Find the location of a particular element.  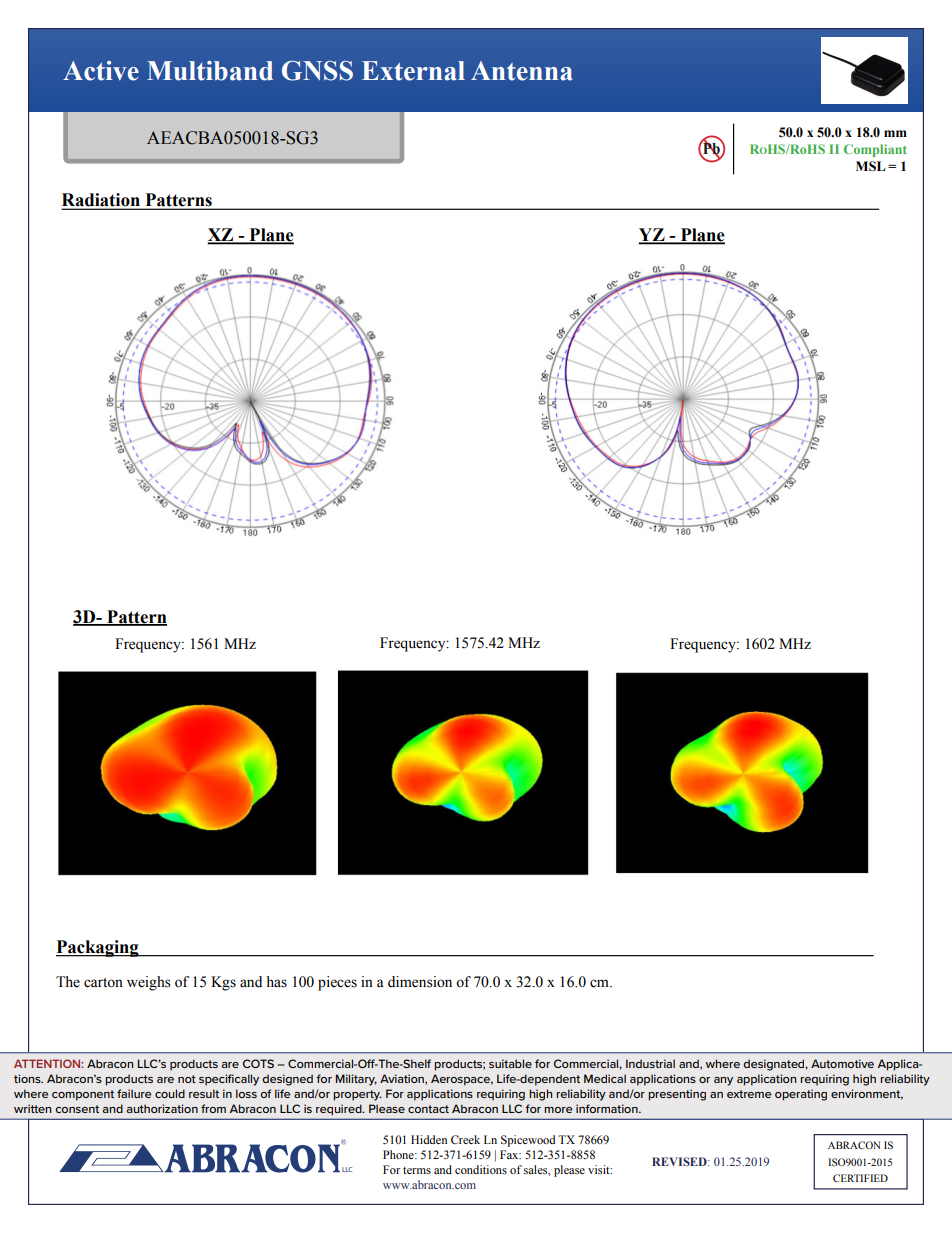

dimension is located at coordinates (420, 982).
